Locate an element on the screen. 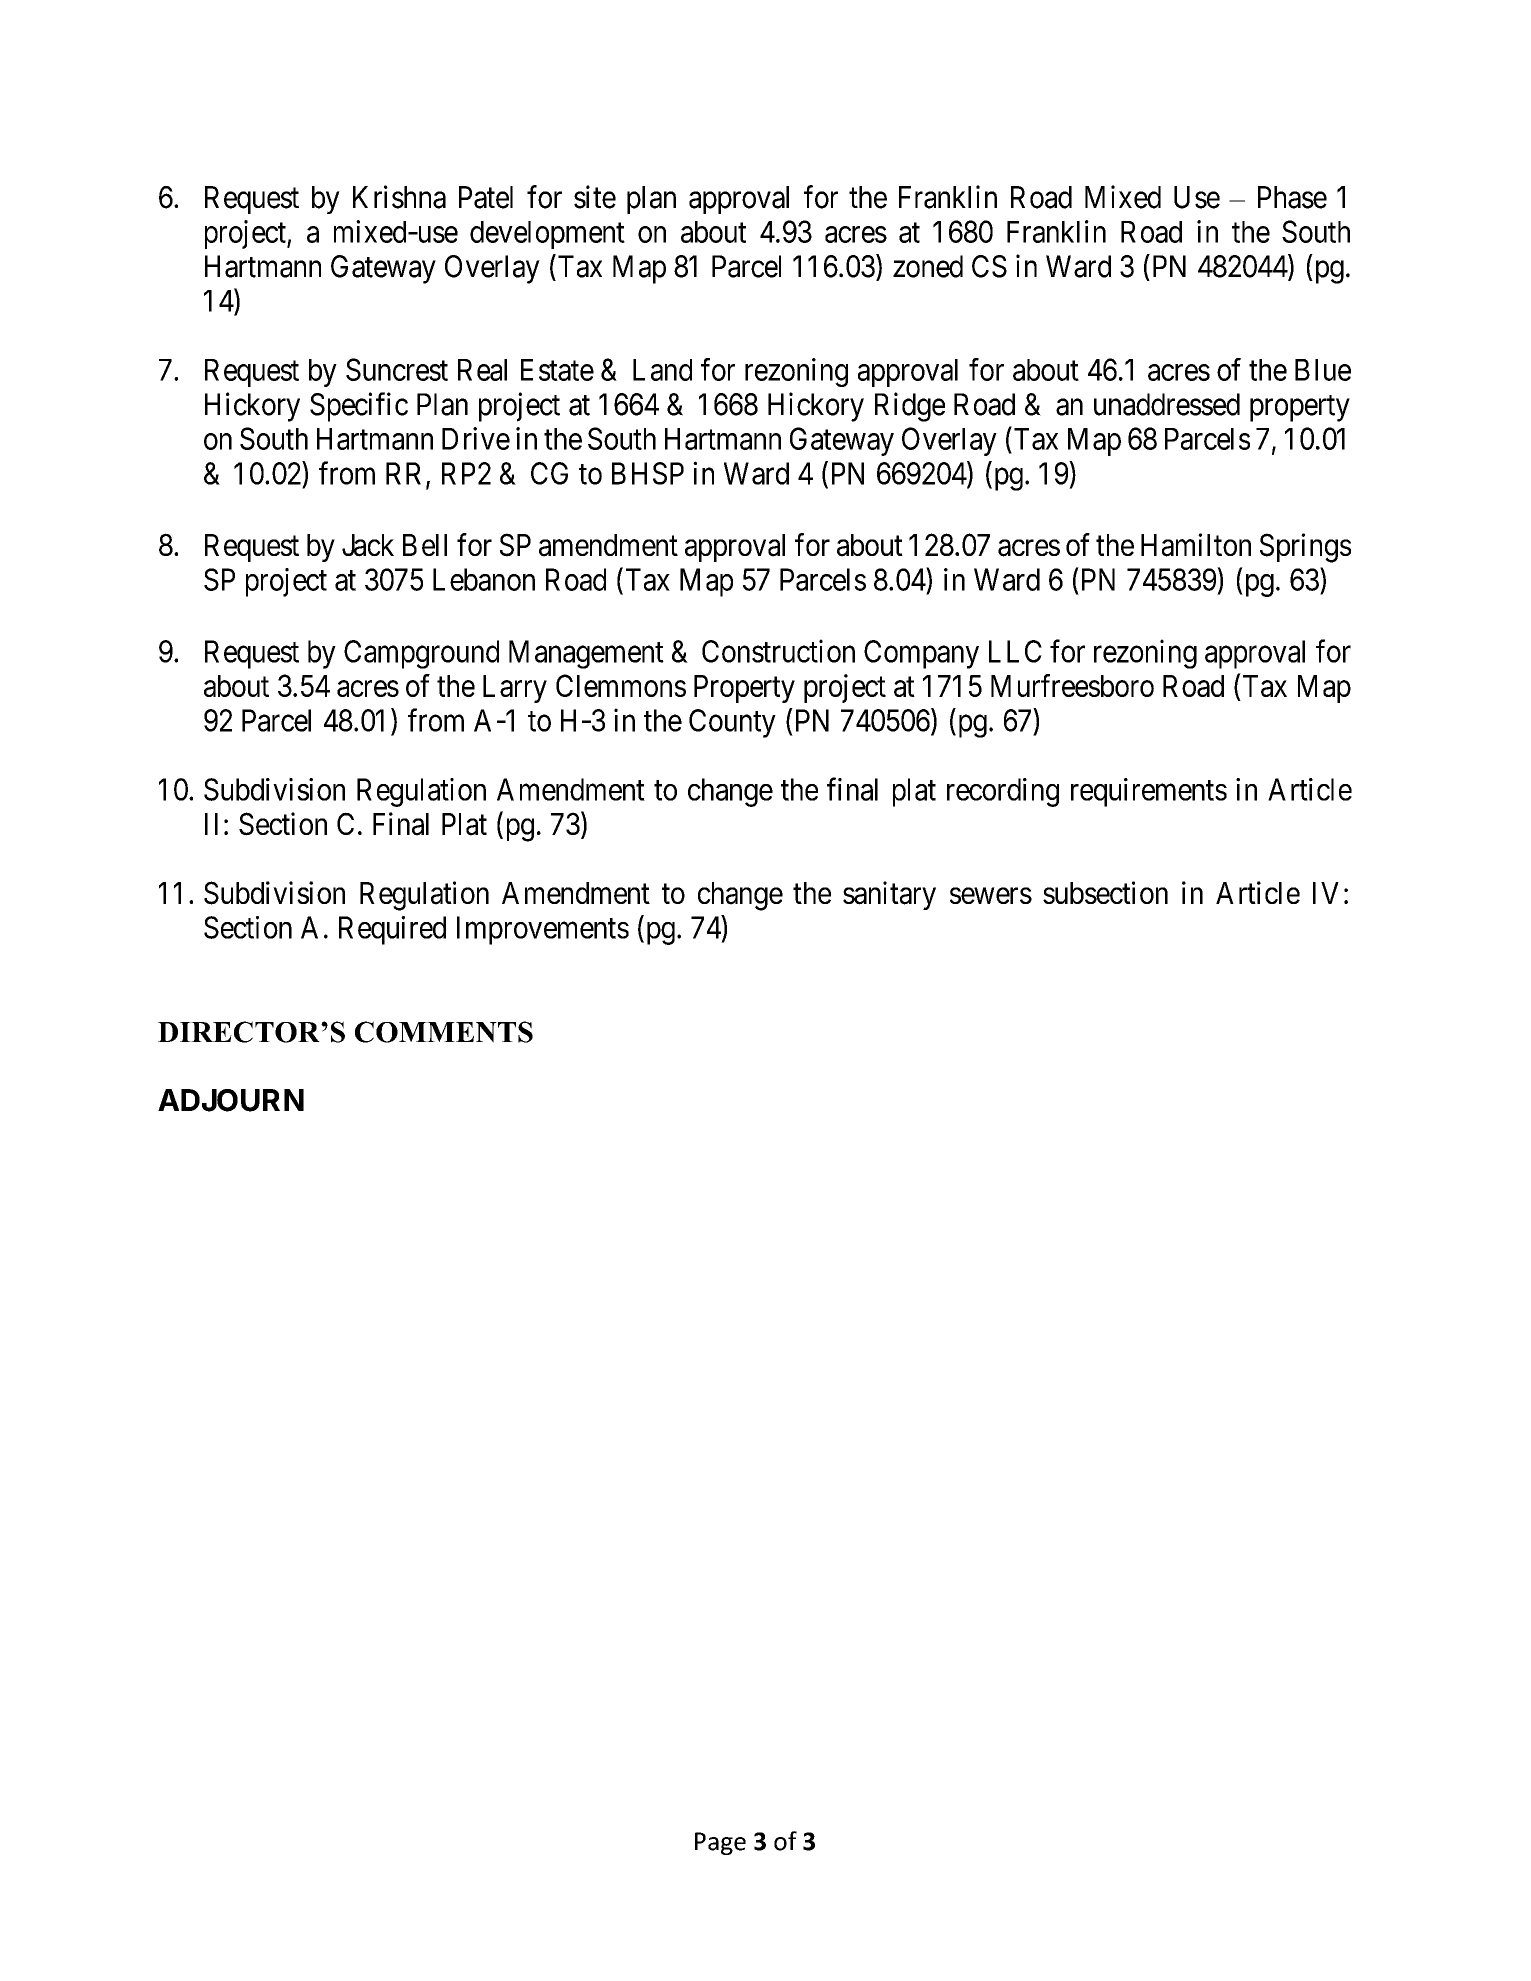  Murfreesboro is located at coordinates (1072, 685).
